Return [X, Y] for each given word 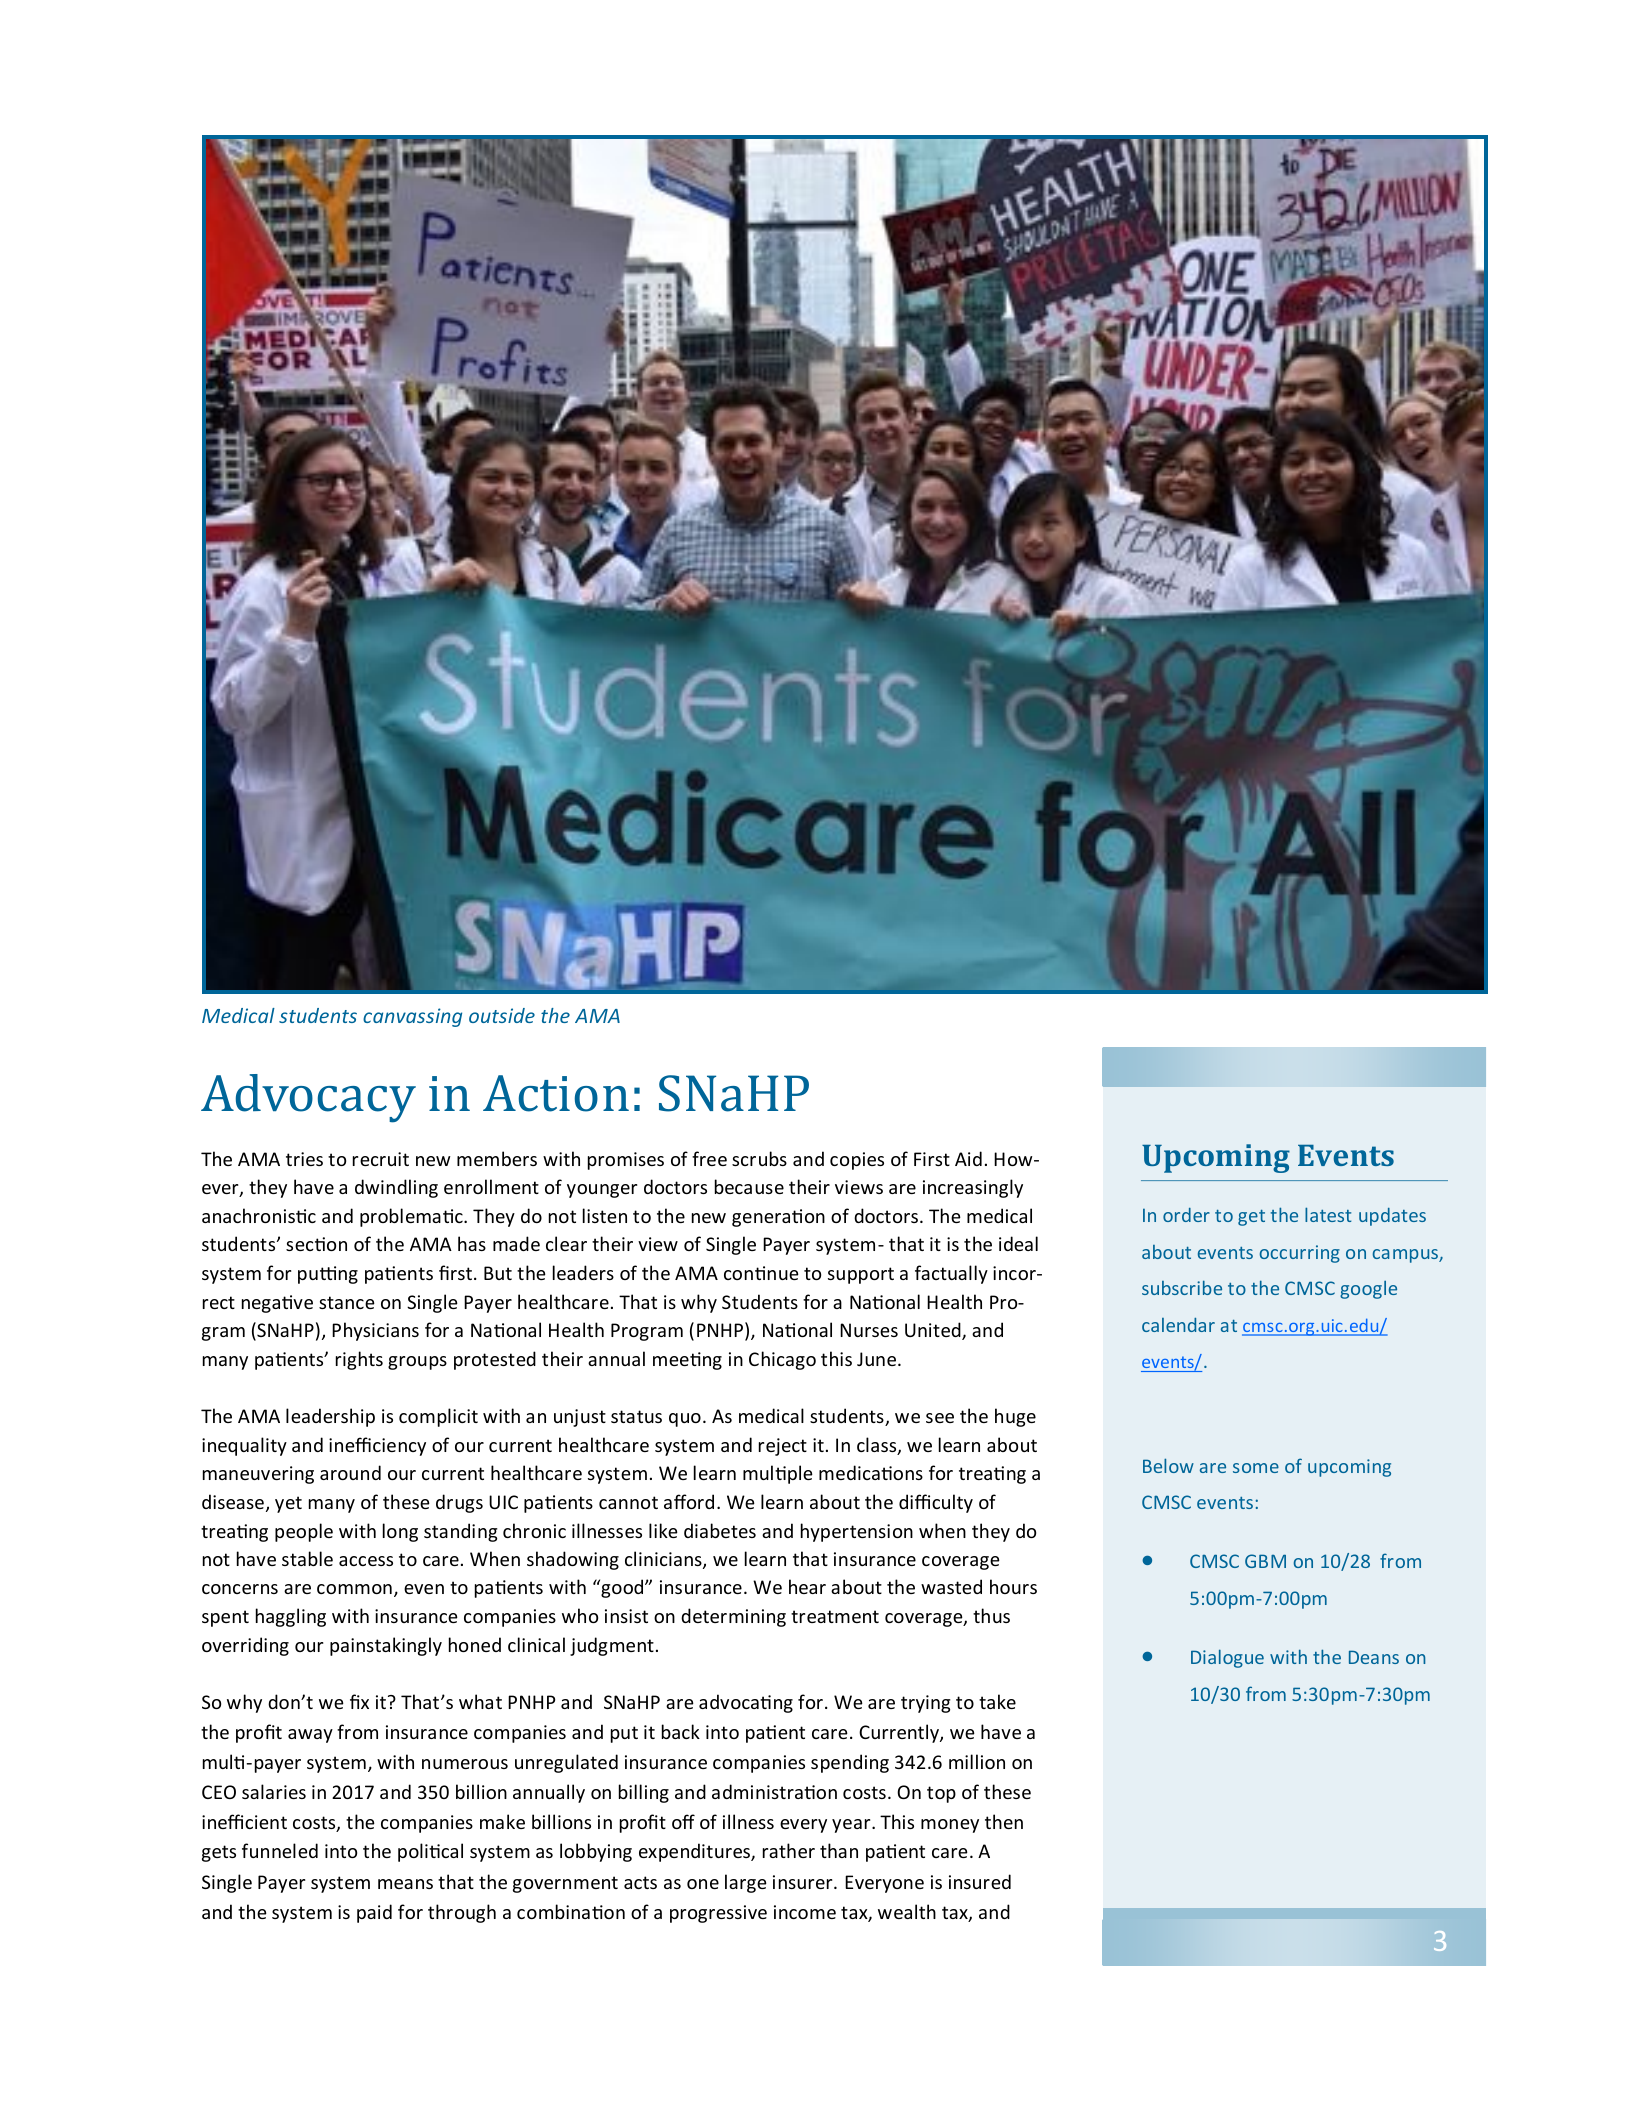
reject [783, 1447]
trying [926, 1704]
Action [556, 1093]
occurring [1300, 1254]
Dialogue [1227, 1658]
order [1186, 1215]
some [1256, 1468]
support [861, 1275]
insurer [804, 1882]
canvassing [412, 1017]
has [472, 1243]
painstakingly [386, 1646]
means [405, 1884]
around [350, 1472]
